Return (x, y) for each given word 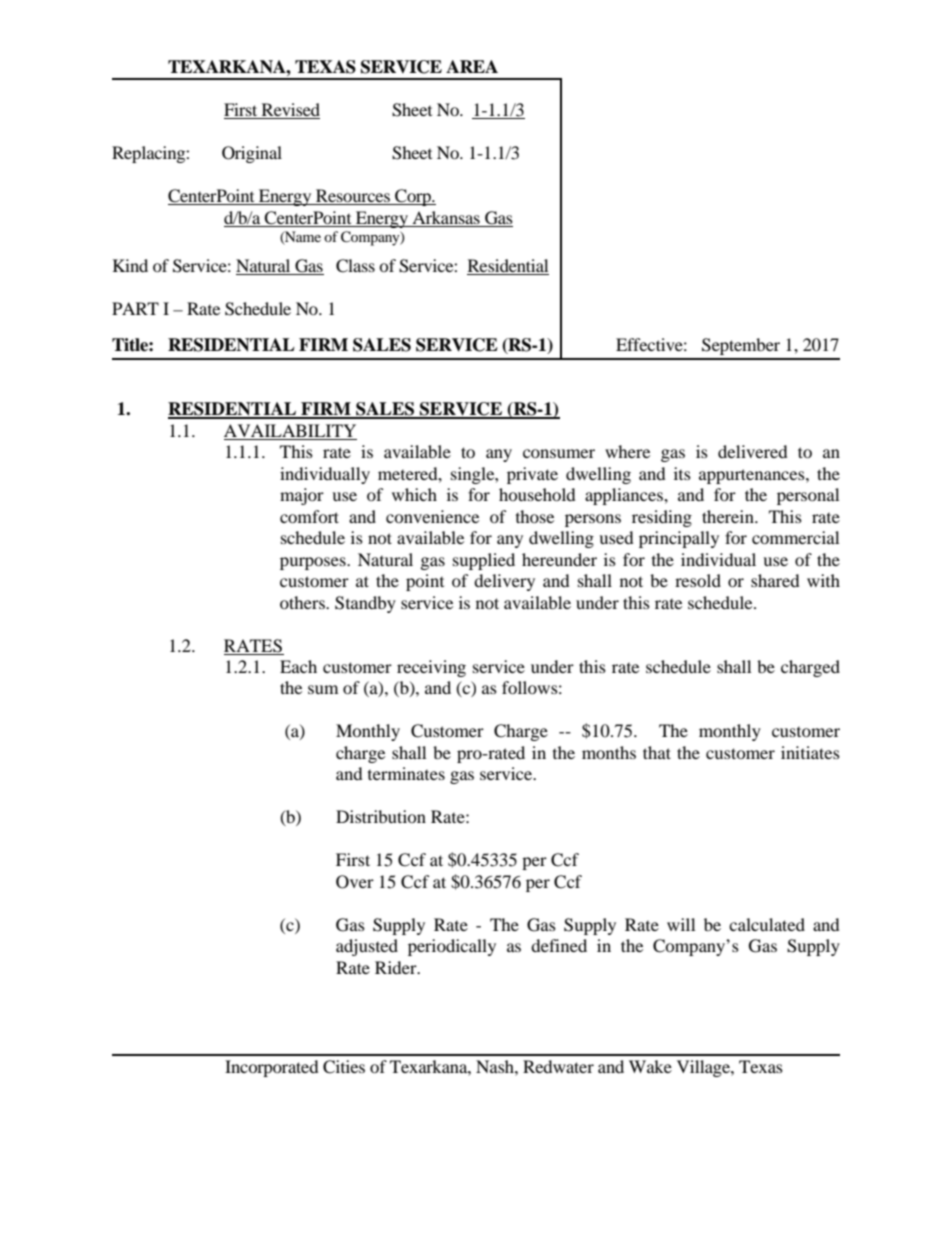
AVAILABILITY (290, 430)
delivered (753, 451)
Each (298, 666)
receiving (431, 668)
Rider (397, 967)
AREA (472, 66)
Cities (344, 1067)
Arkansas (446, 217)
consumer (559, 453)
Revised (289, 111)
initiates (810, 752)
